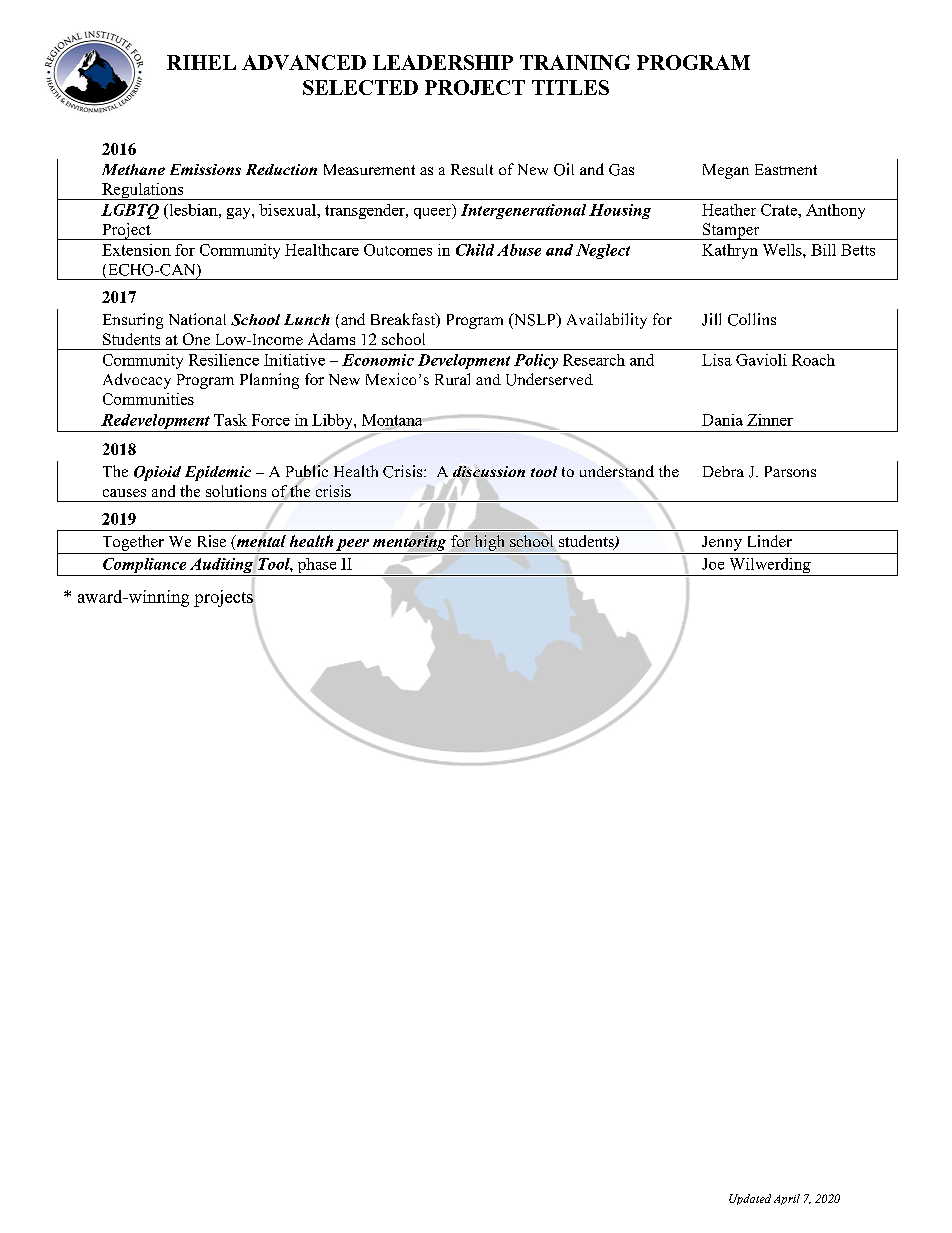 This screenshot has width=952, height=1233. I want to click on LEADERSHIP, so click(443, 62).
